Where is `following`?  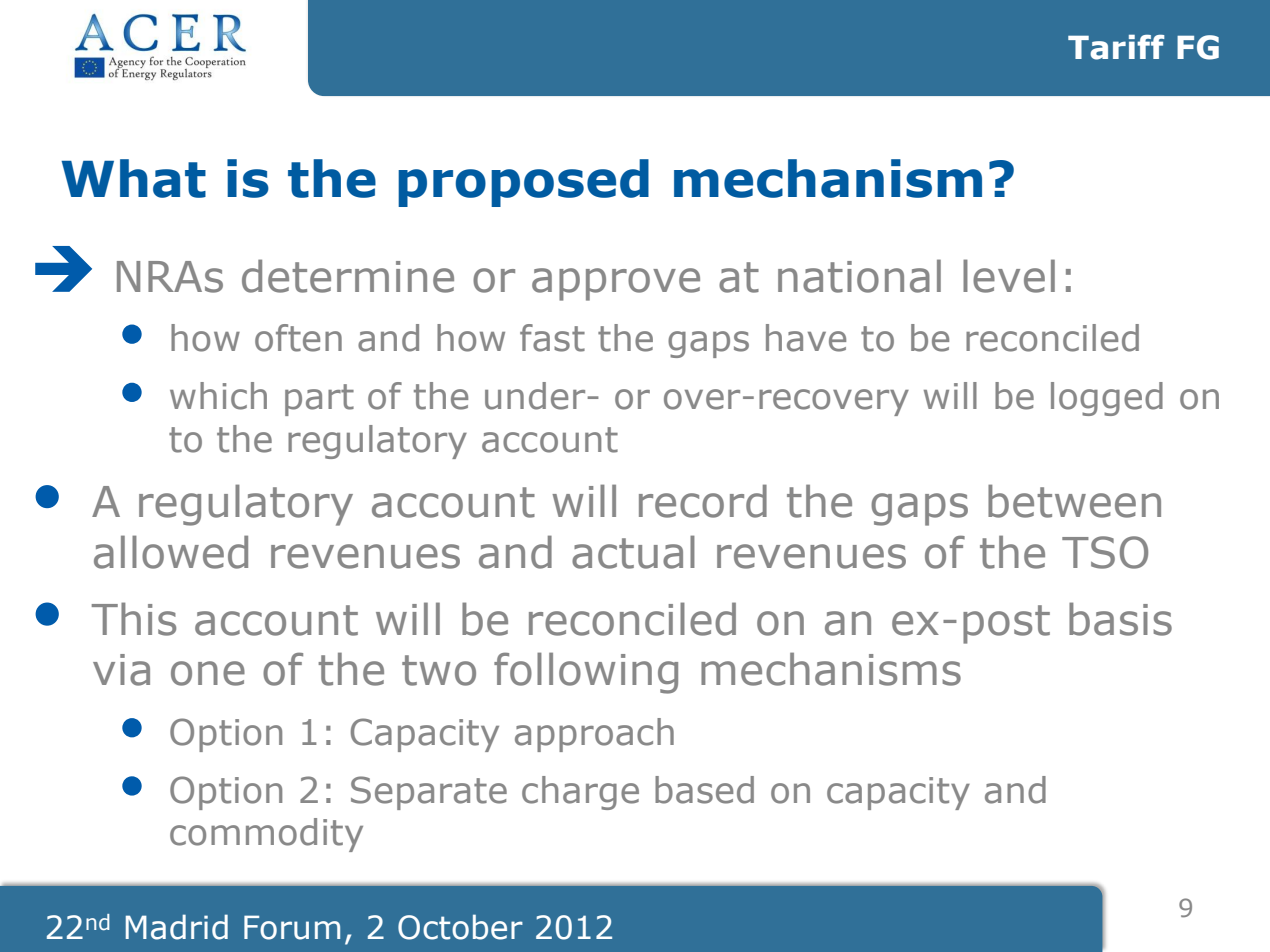 following is located at coordinates (586, 673).
